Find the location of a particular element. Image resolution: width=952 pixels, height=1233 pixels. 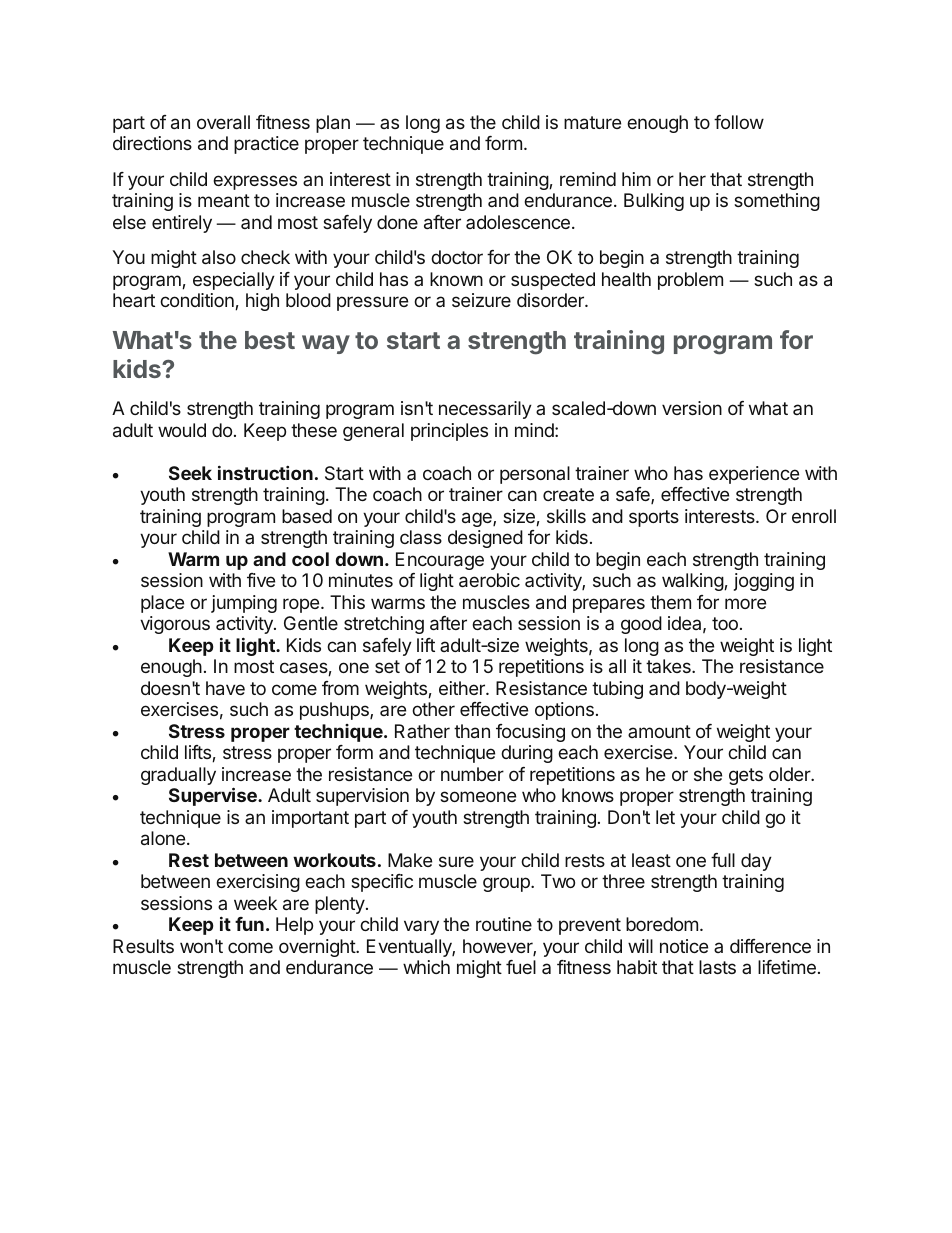

experience is located at coordinates (754, 475).
